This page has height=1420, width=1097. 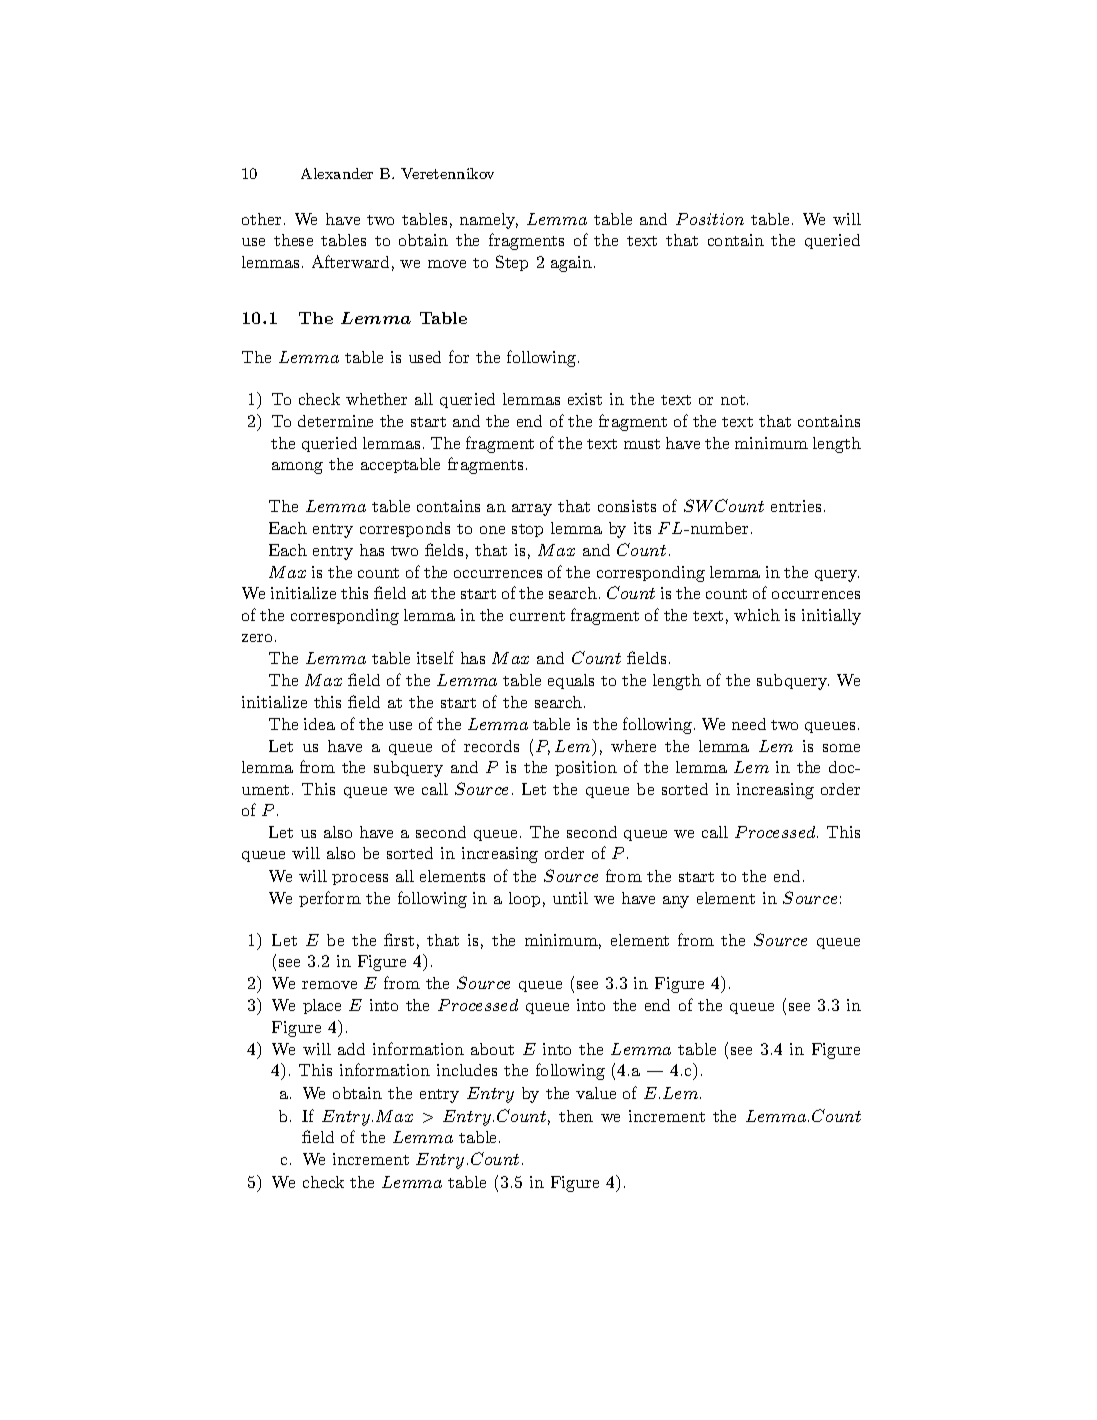 I want to click on then, so click(x=576, y=1116).
